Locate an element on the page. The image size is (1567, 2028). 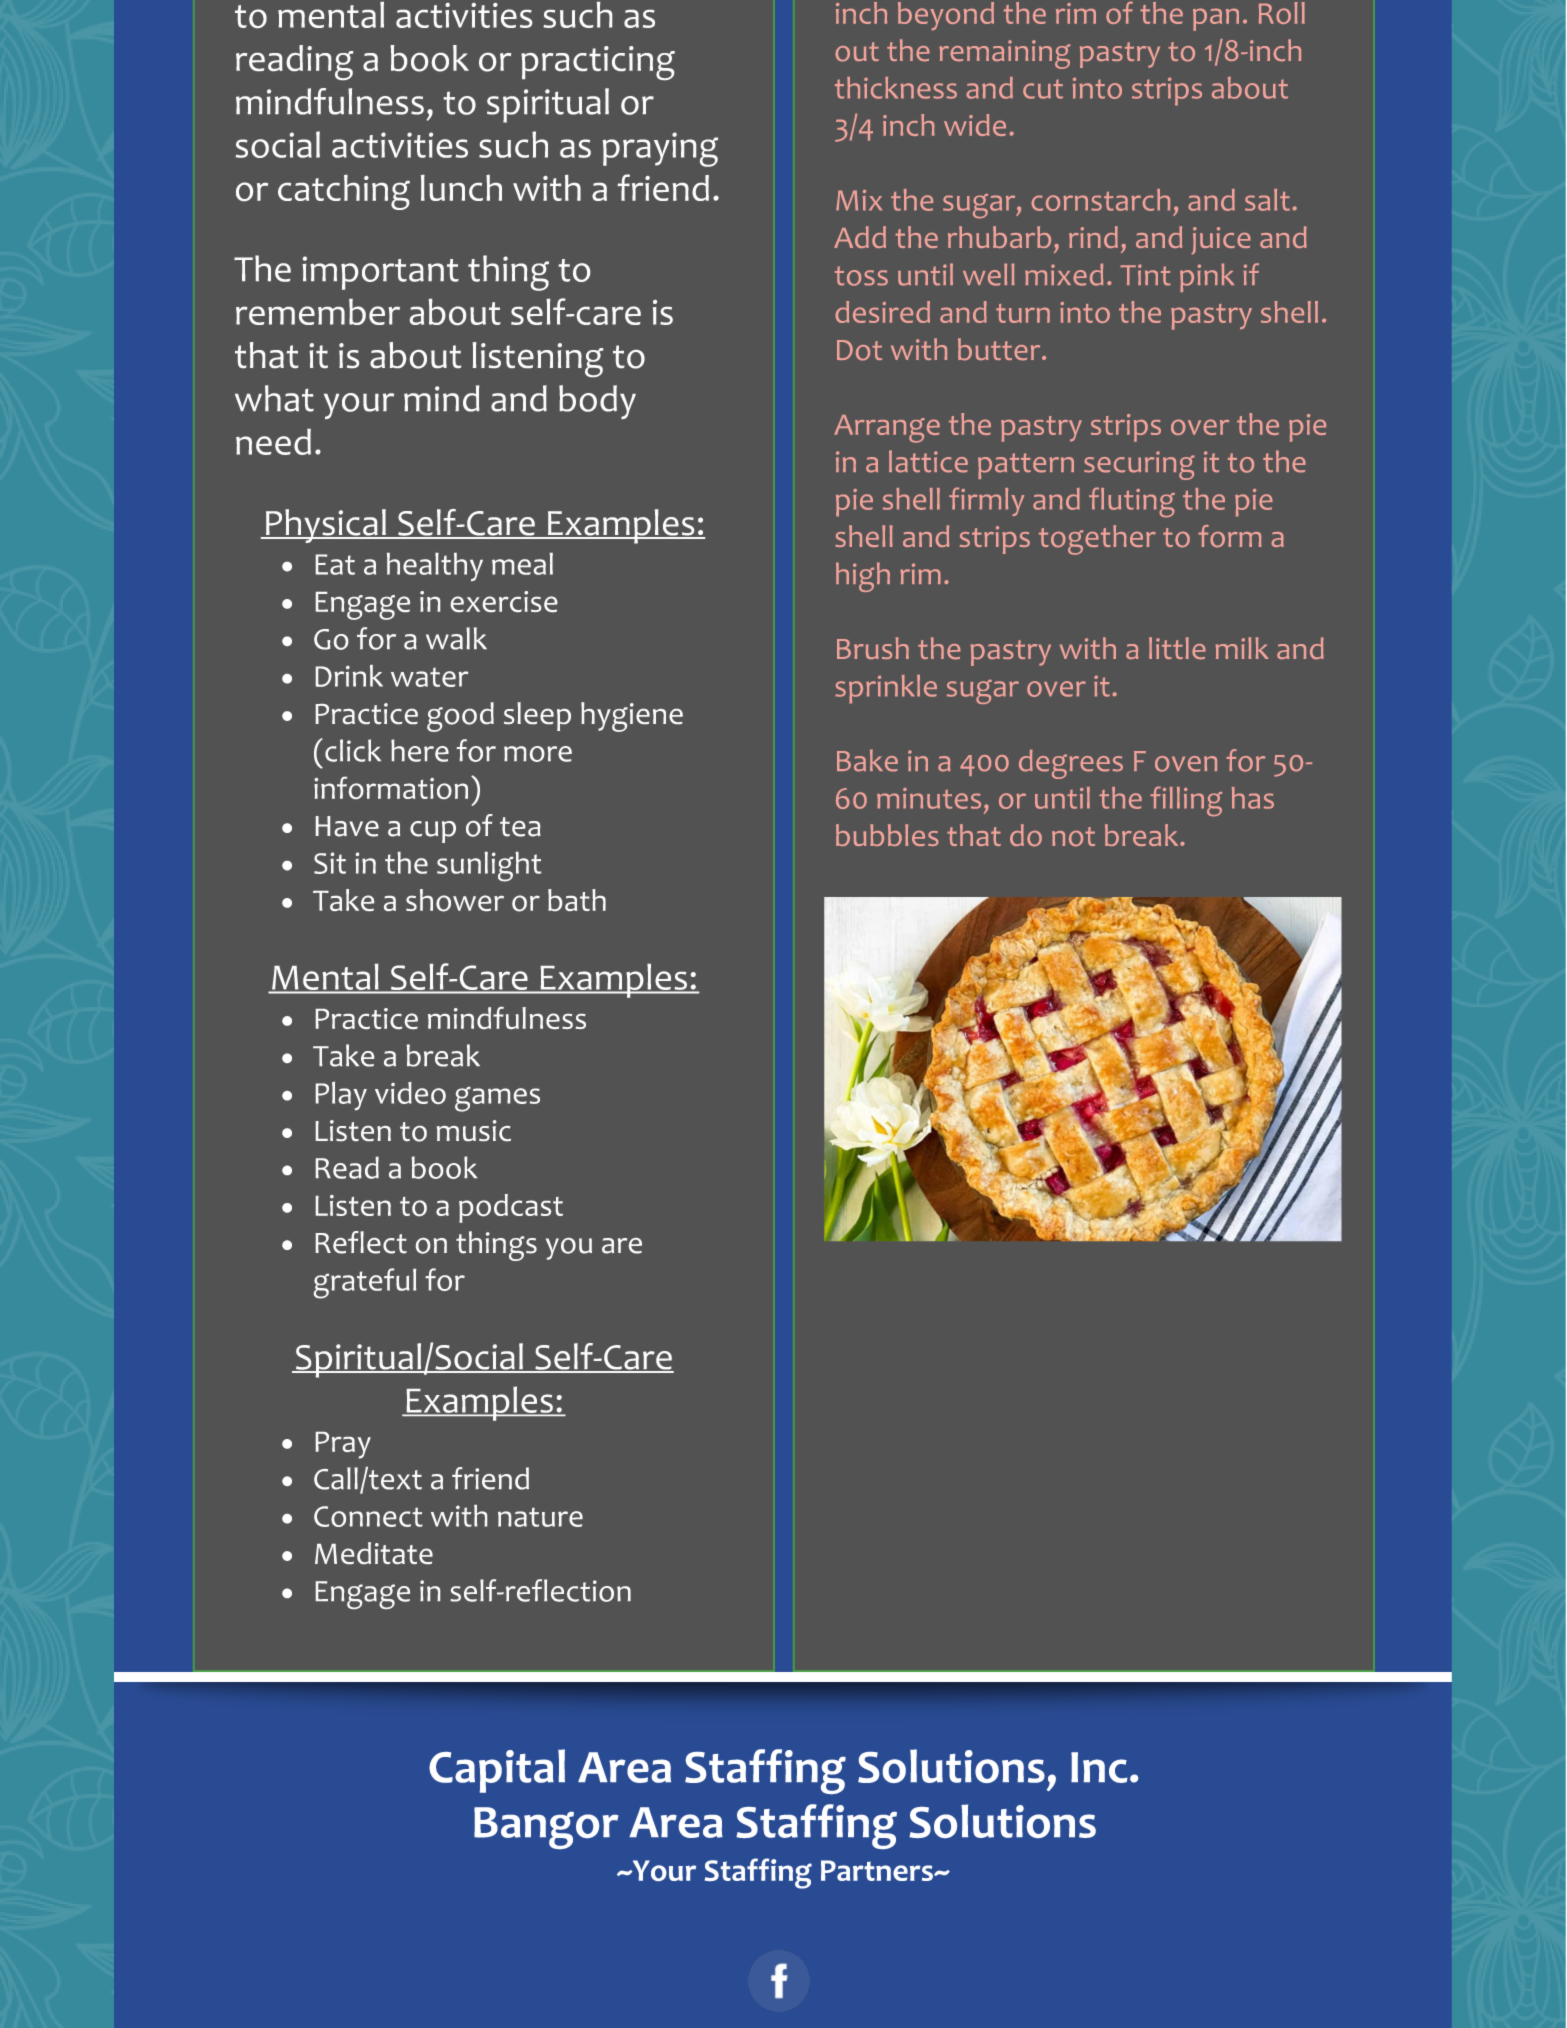
bubbles is located at coordinates (887, 835).
